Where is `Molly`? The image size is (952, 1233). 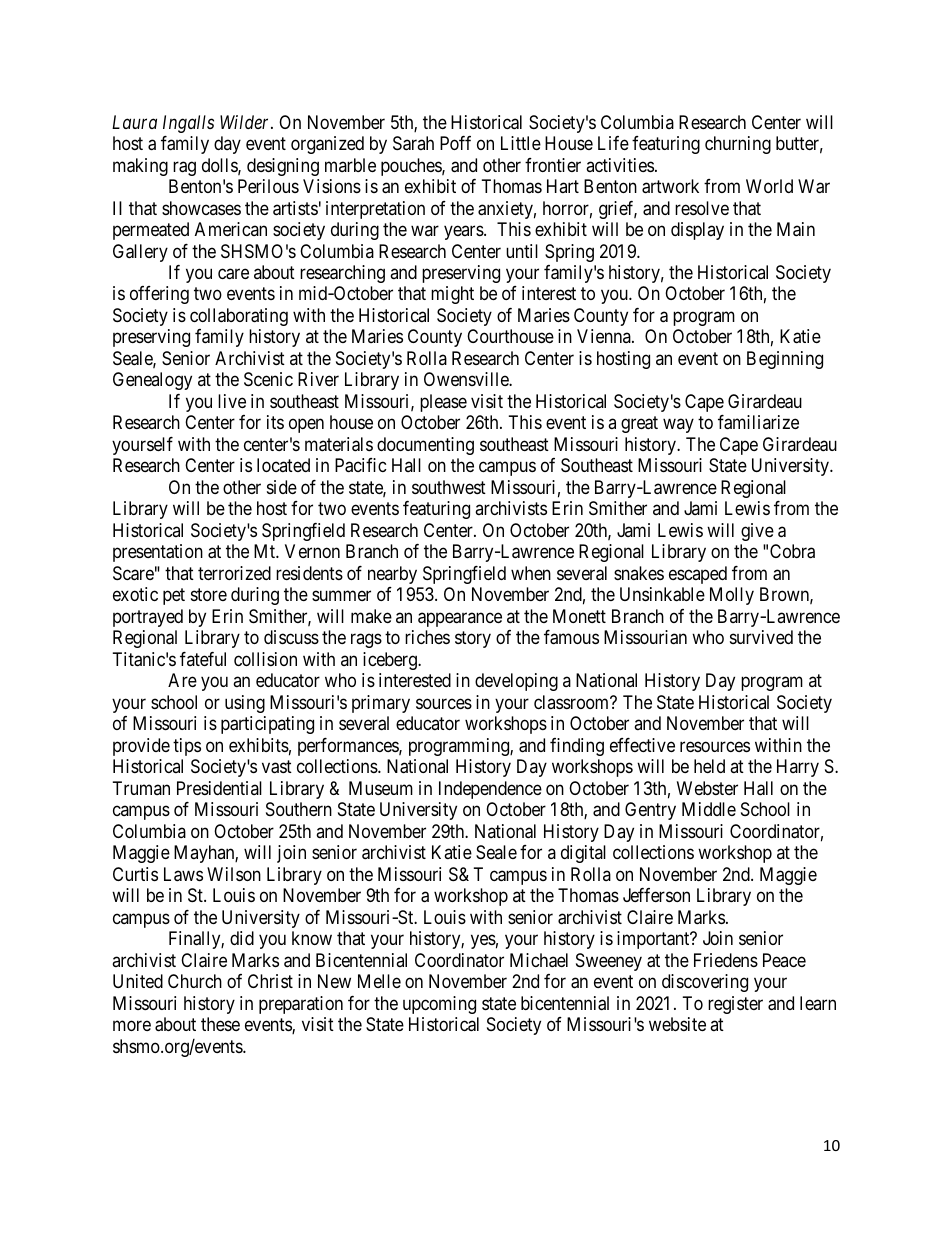
Molly is located at coordinates (732, 596).
